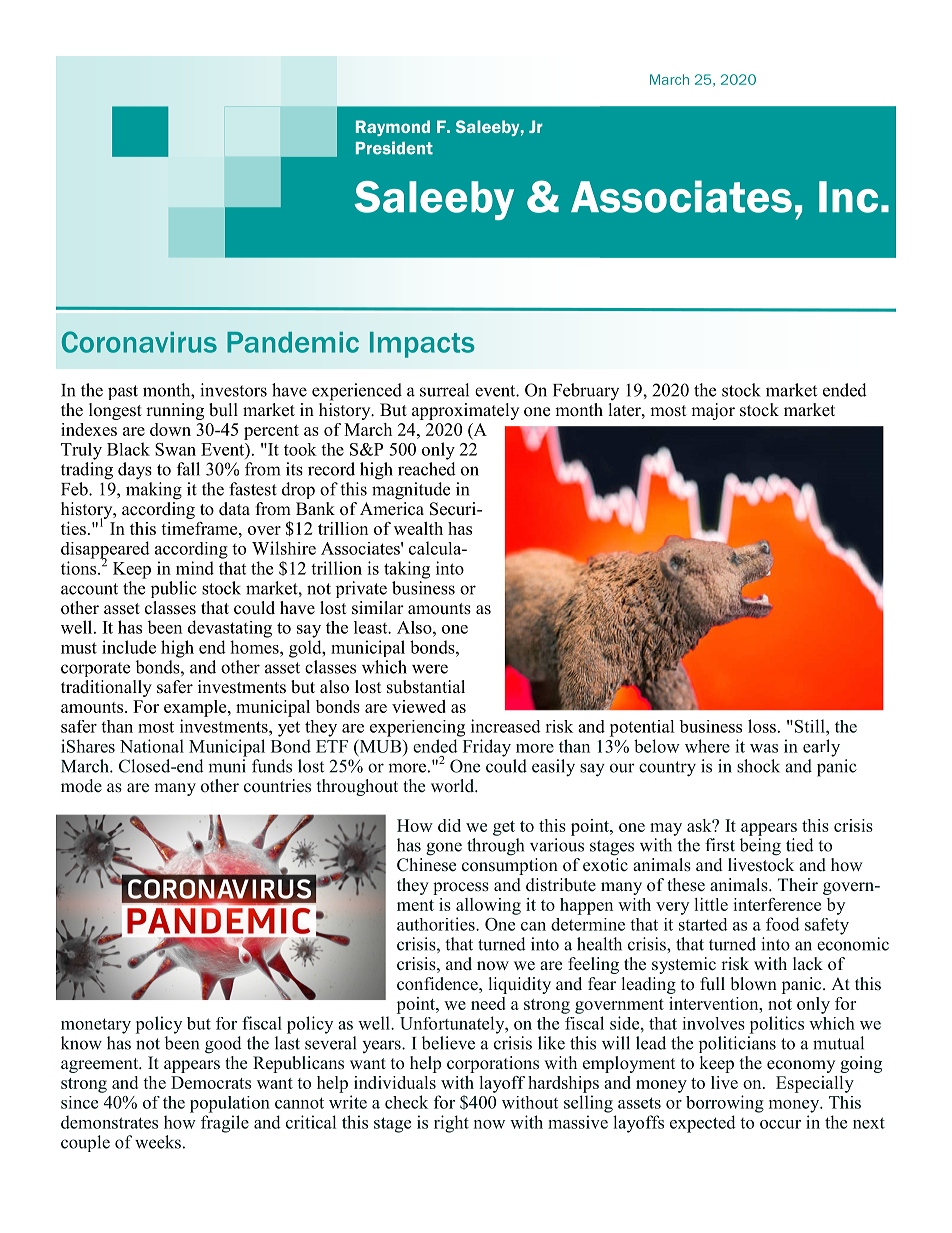 Image resolution: width=952 pixels, height=1233 pixels. Describe the element at coordinates (152, 746) in the screenshot. I see `National` at that location.
